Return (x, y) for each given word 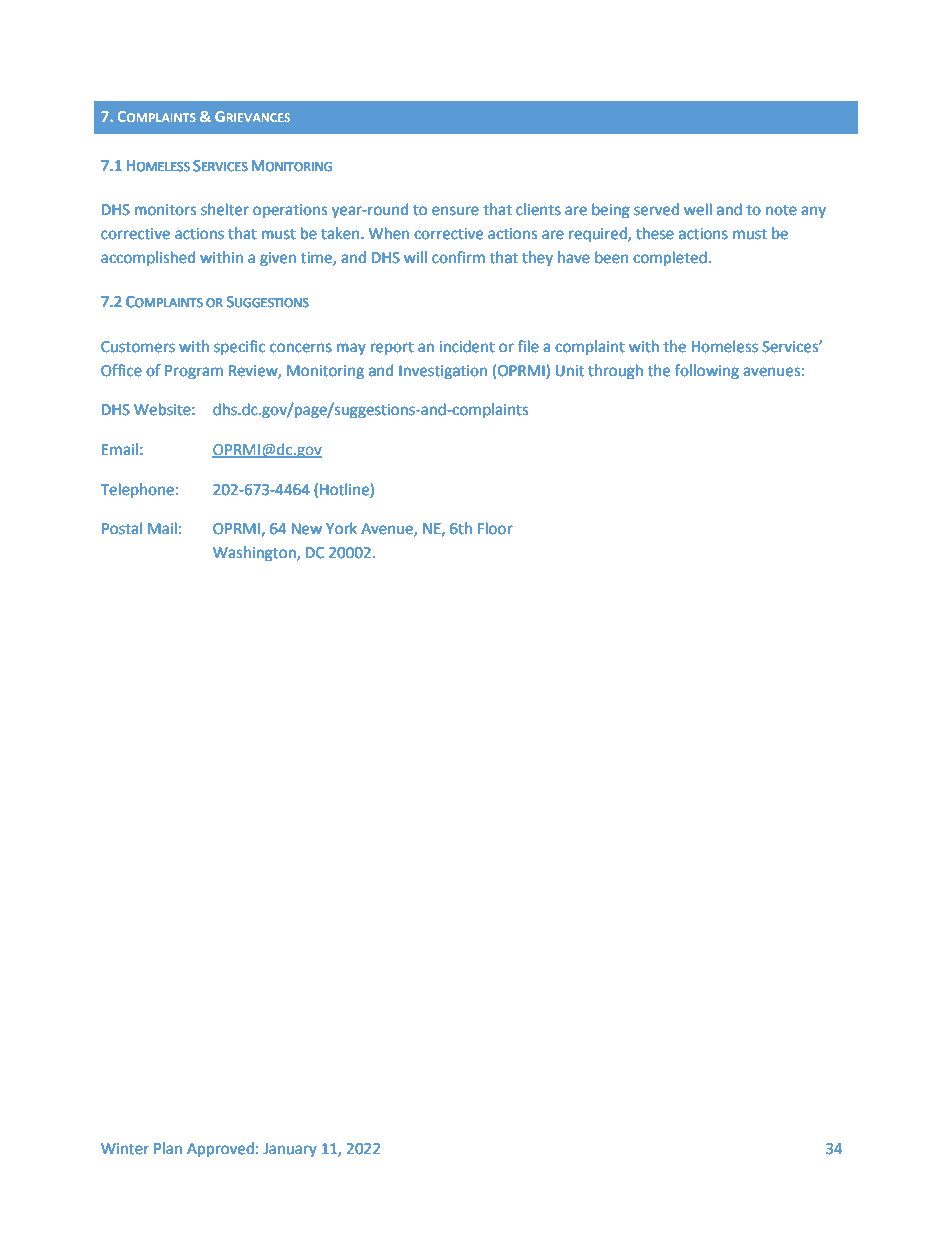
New (307, 529)
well (698, 209)
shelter (225, 209)
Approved (220, 1150)
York (341, 528)
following (707, 372)
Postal (122, 528)
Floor (495, 528)
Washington (255, 554)
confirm (458, 257)
